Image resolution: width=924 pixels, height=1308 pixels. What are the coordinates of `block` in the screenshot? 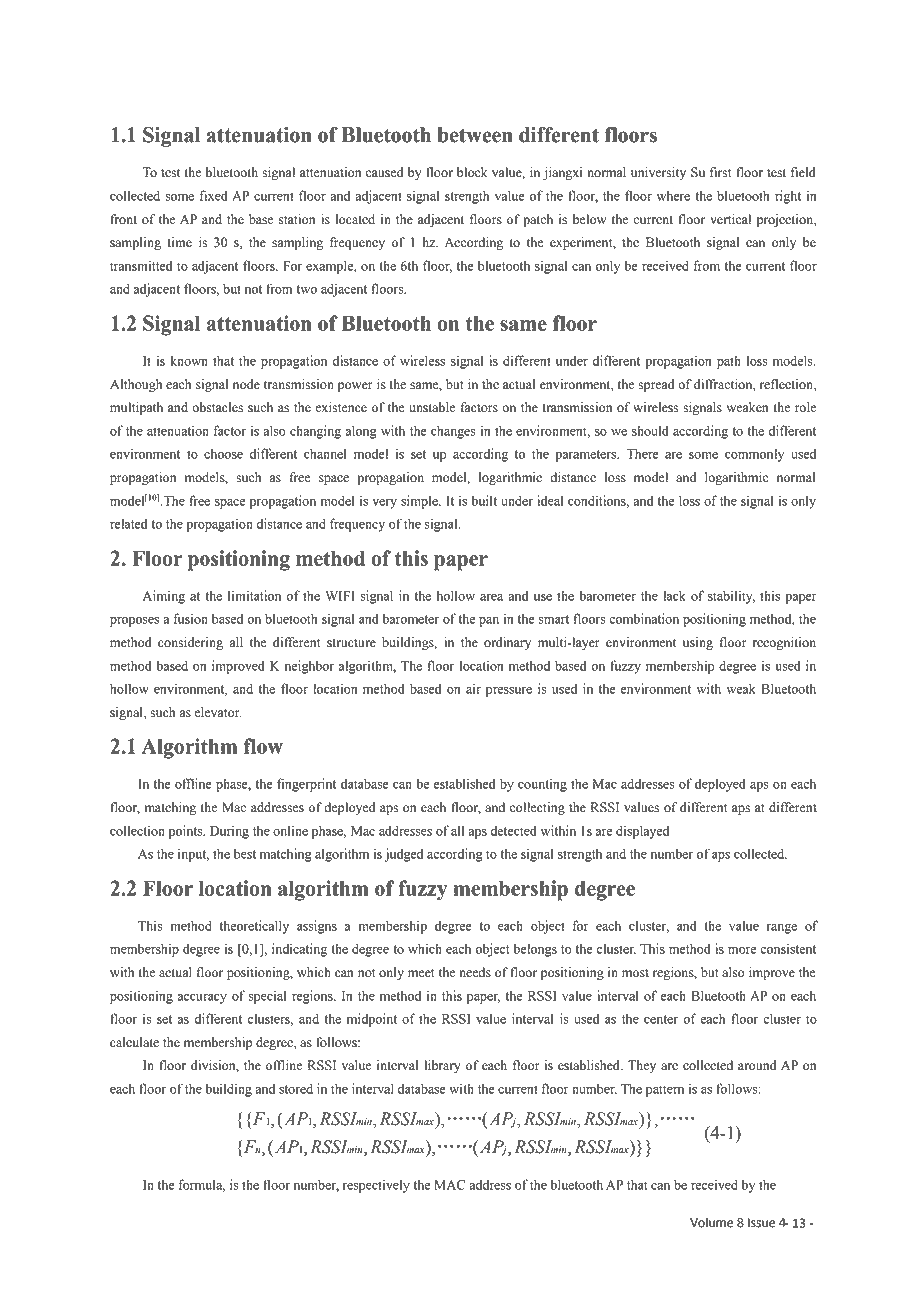 It's located at (472, 172).
